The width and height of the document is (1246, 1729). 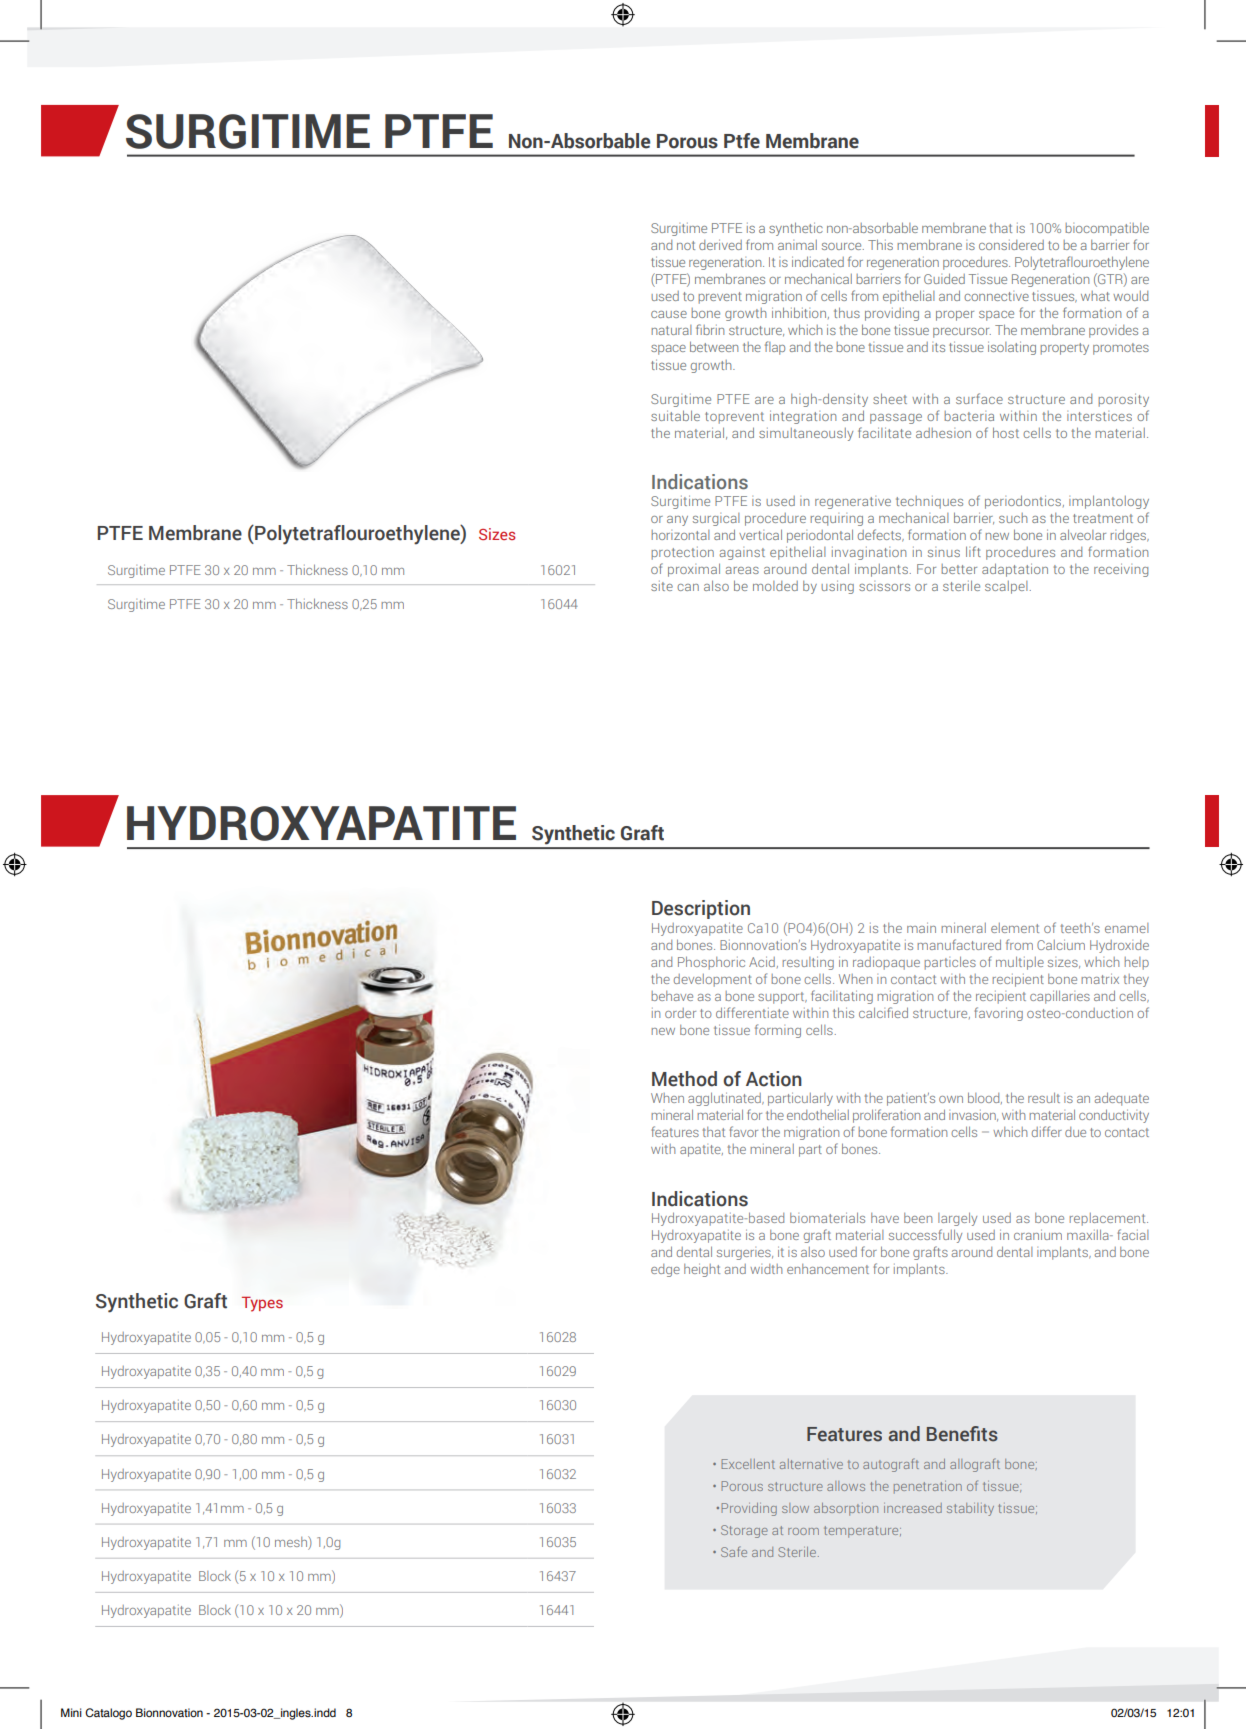 What do you see at coordinates (292, 1541) in the document?
I see `mesh` at bounding box center [292, 1541].
